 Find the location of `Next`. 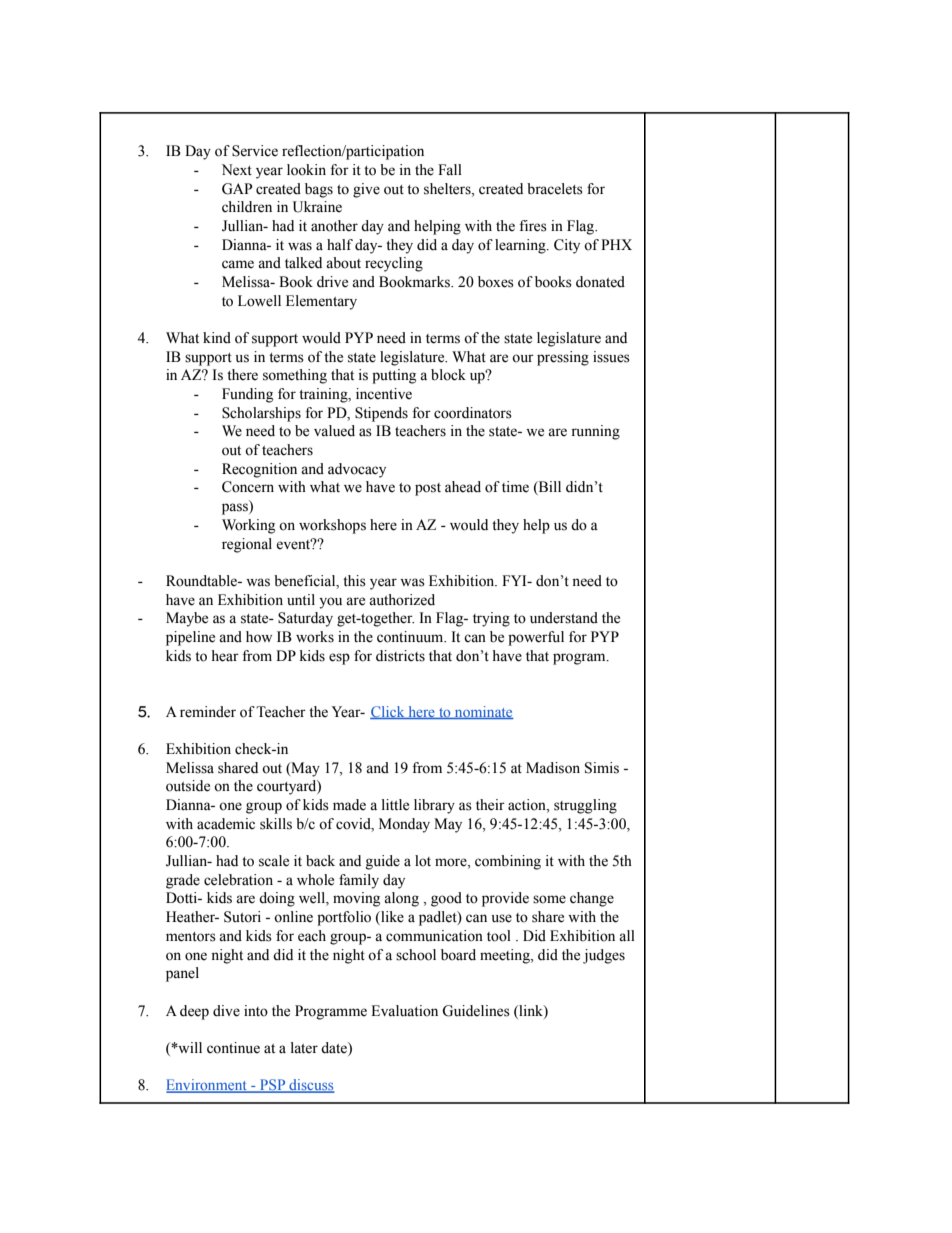

Next is located at coordinates (237, 170).
